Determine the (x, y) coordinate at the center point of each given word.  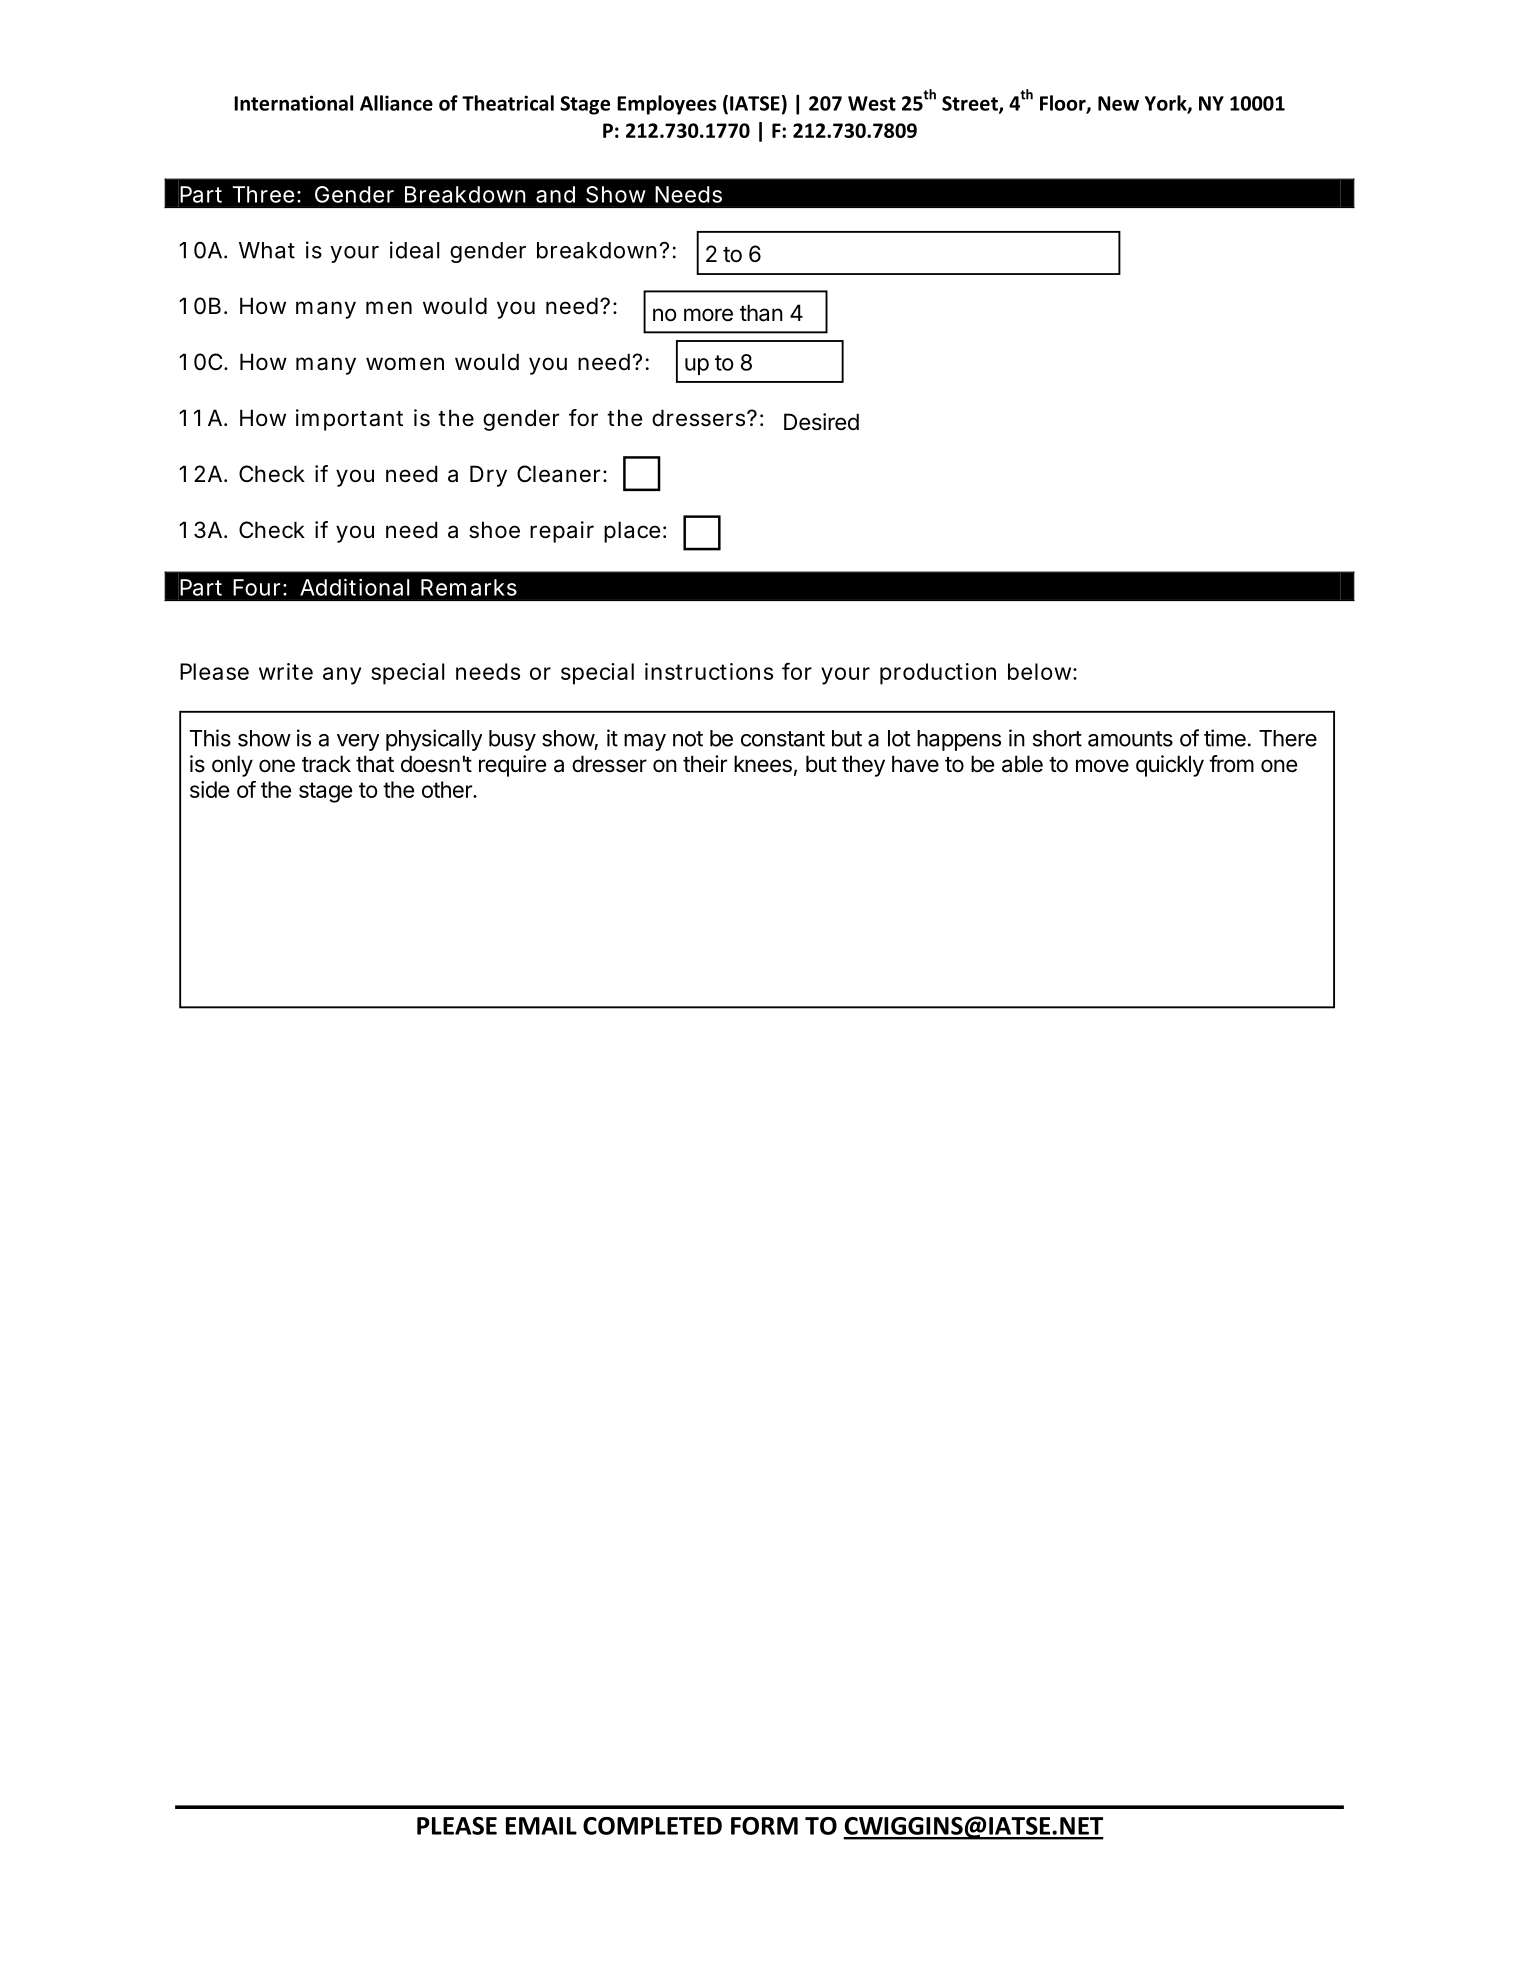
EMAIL (541, 1826)
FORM (764, 1826)
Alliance (396, 103)
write (286, 671)
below (1042, 671)
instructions (709, 671)
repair (562, 532)
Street (971, 104)
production (938, 674)
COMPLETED (652, 1826)
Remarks (469, 587)
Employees (666, 105)
